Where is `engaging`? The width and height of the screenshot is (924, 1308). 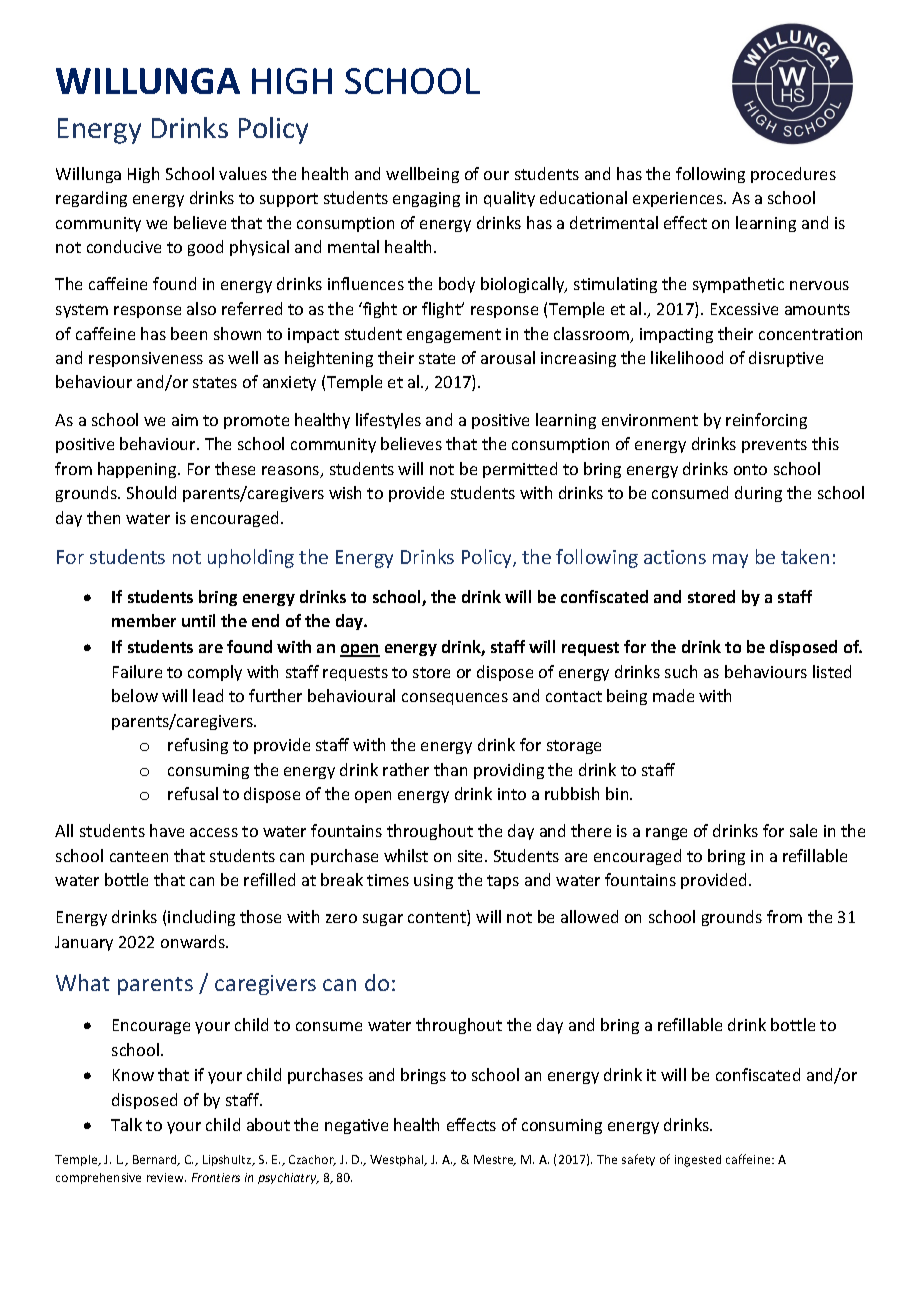
engaging is located at coordinates (426, 199).
